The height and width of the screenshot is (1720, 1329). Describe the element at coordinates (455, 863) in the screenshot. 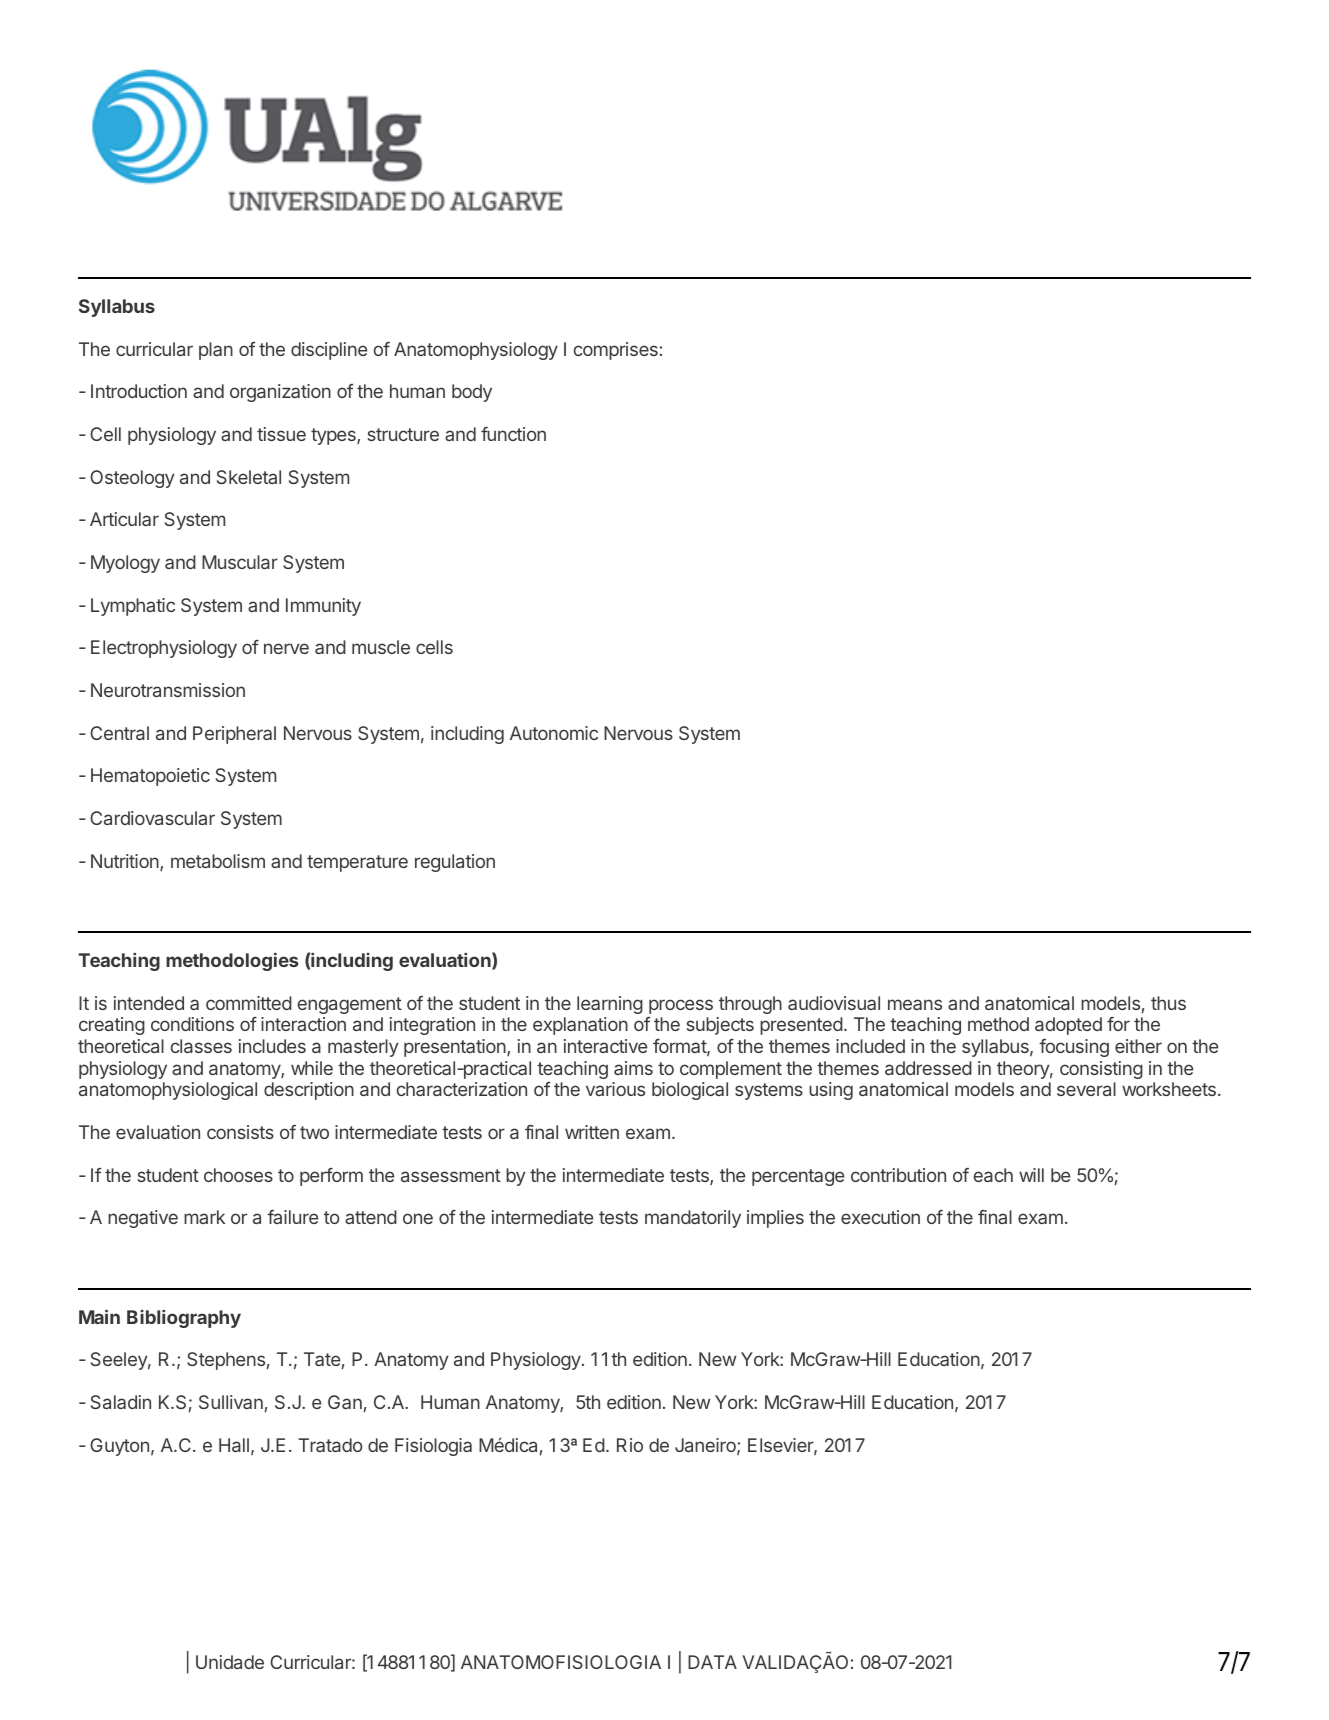

I see `regulation` at that location.
